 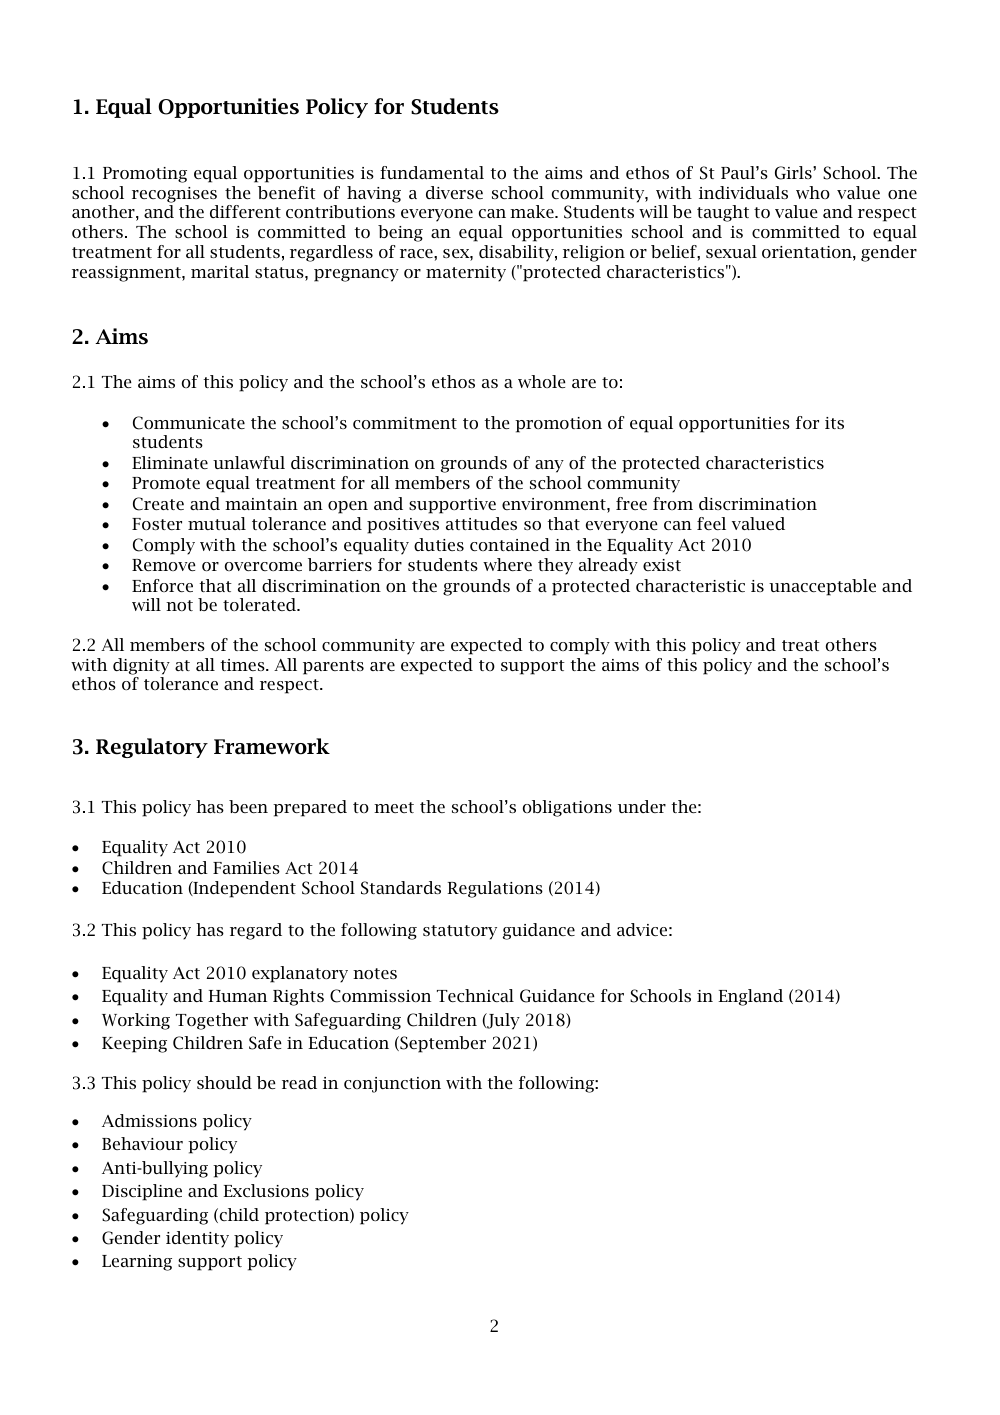 What do you see at coordinates (454, 192) in the page?
I see `diverse` at bounding box center [454, 192].
